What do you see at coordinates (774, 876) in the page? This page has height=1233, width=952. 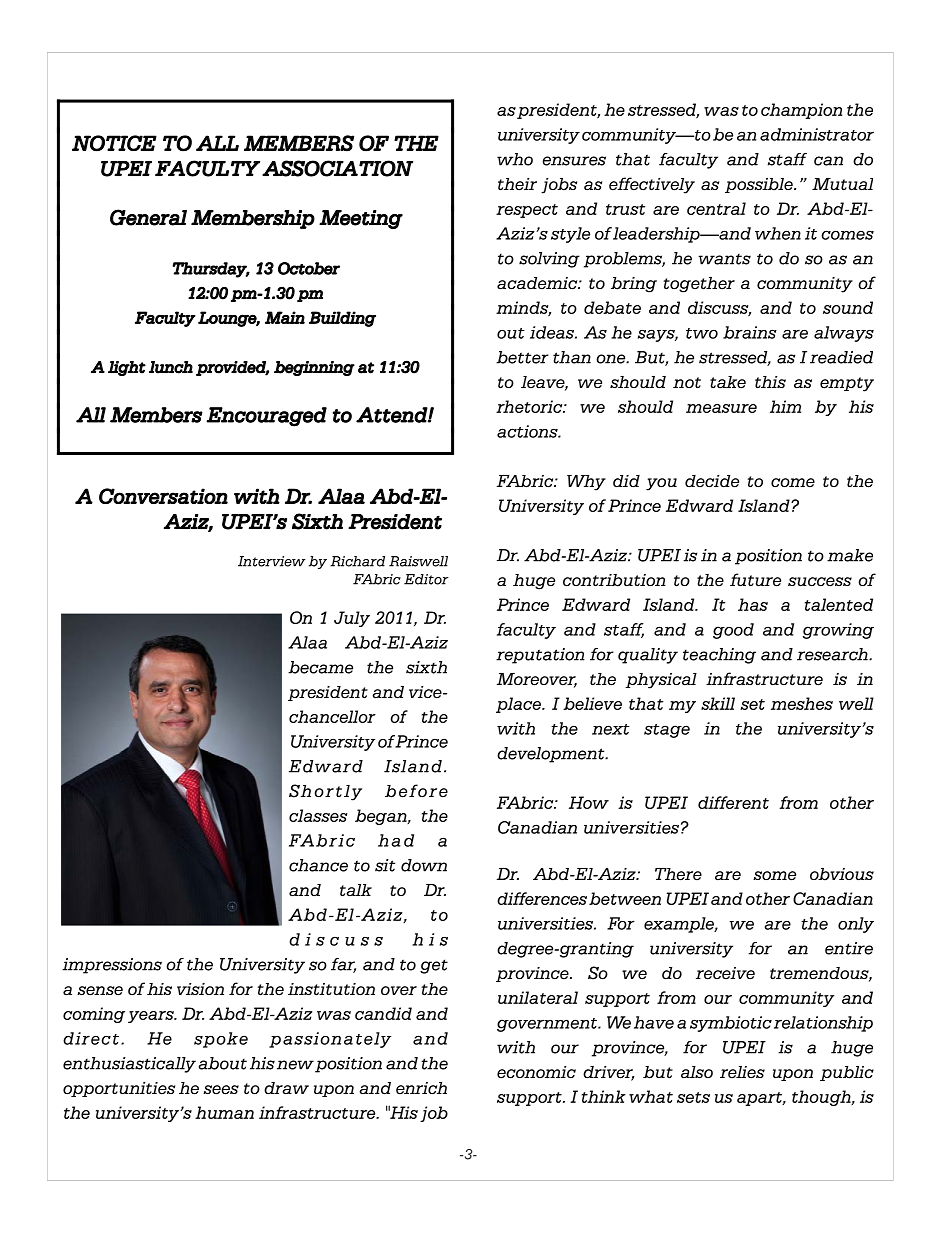 I see `some` at bounding box center [774, 876].
